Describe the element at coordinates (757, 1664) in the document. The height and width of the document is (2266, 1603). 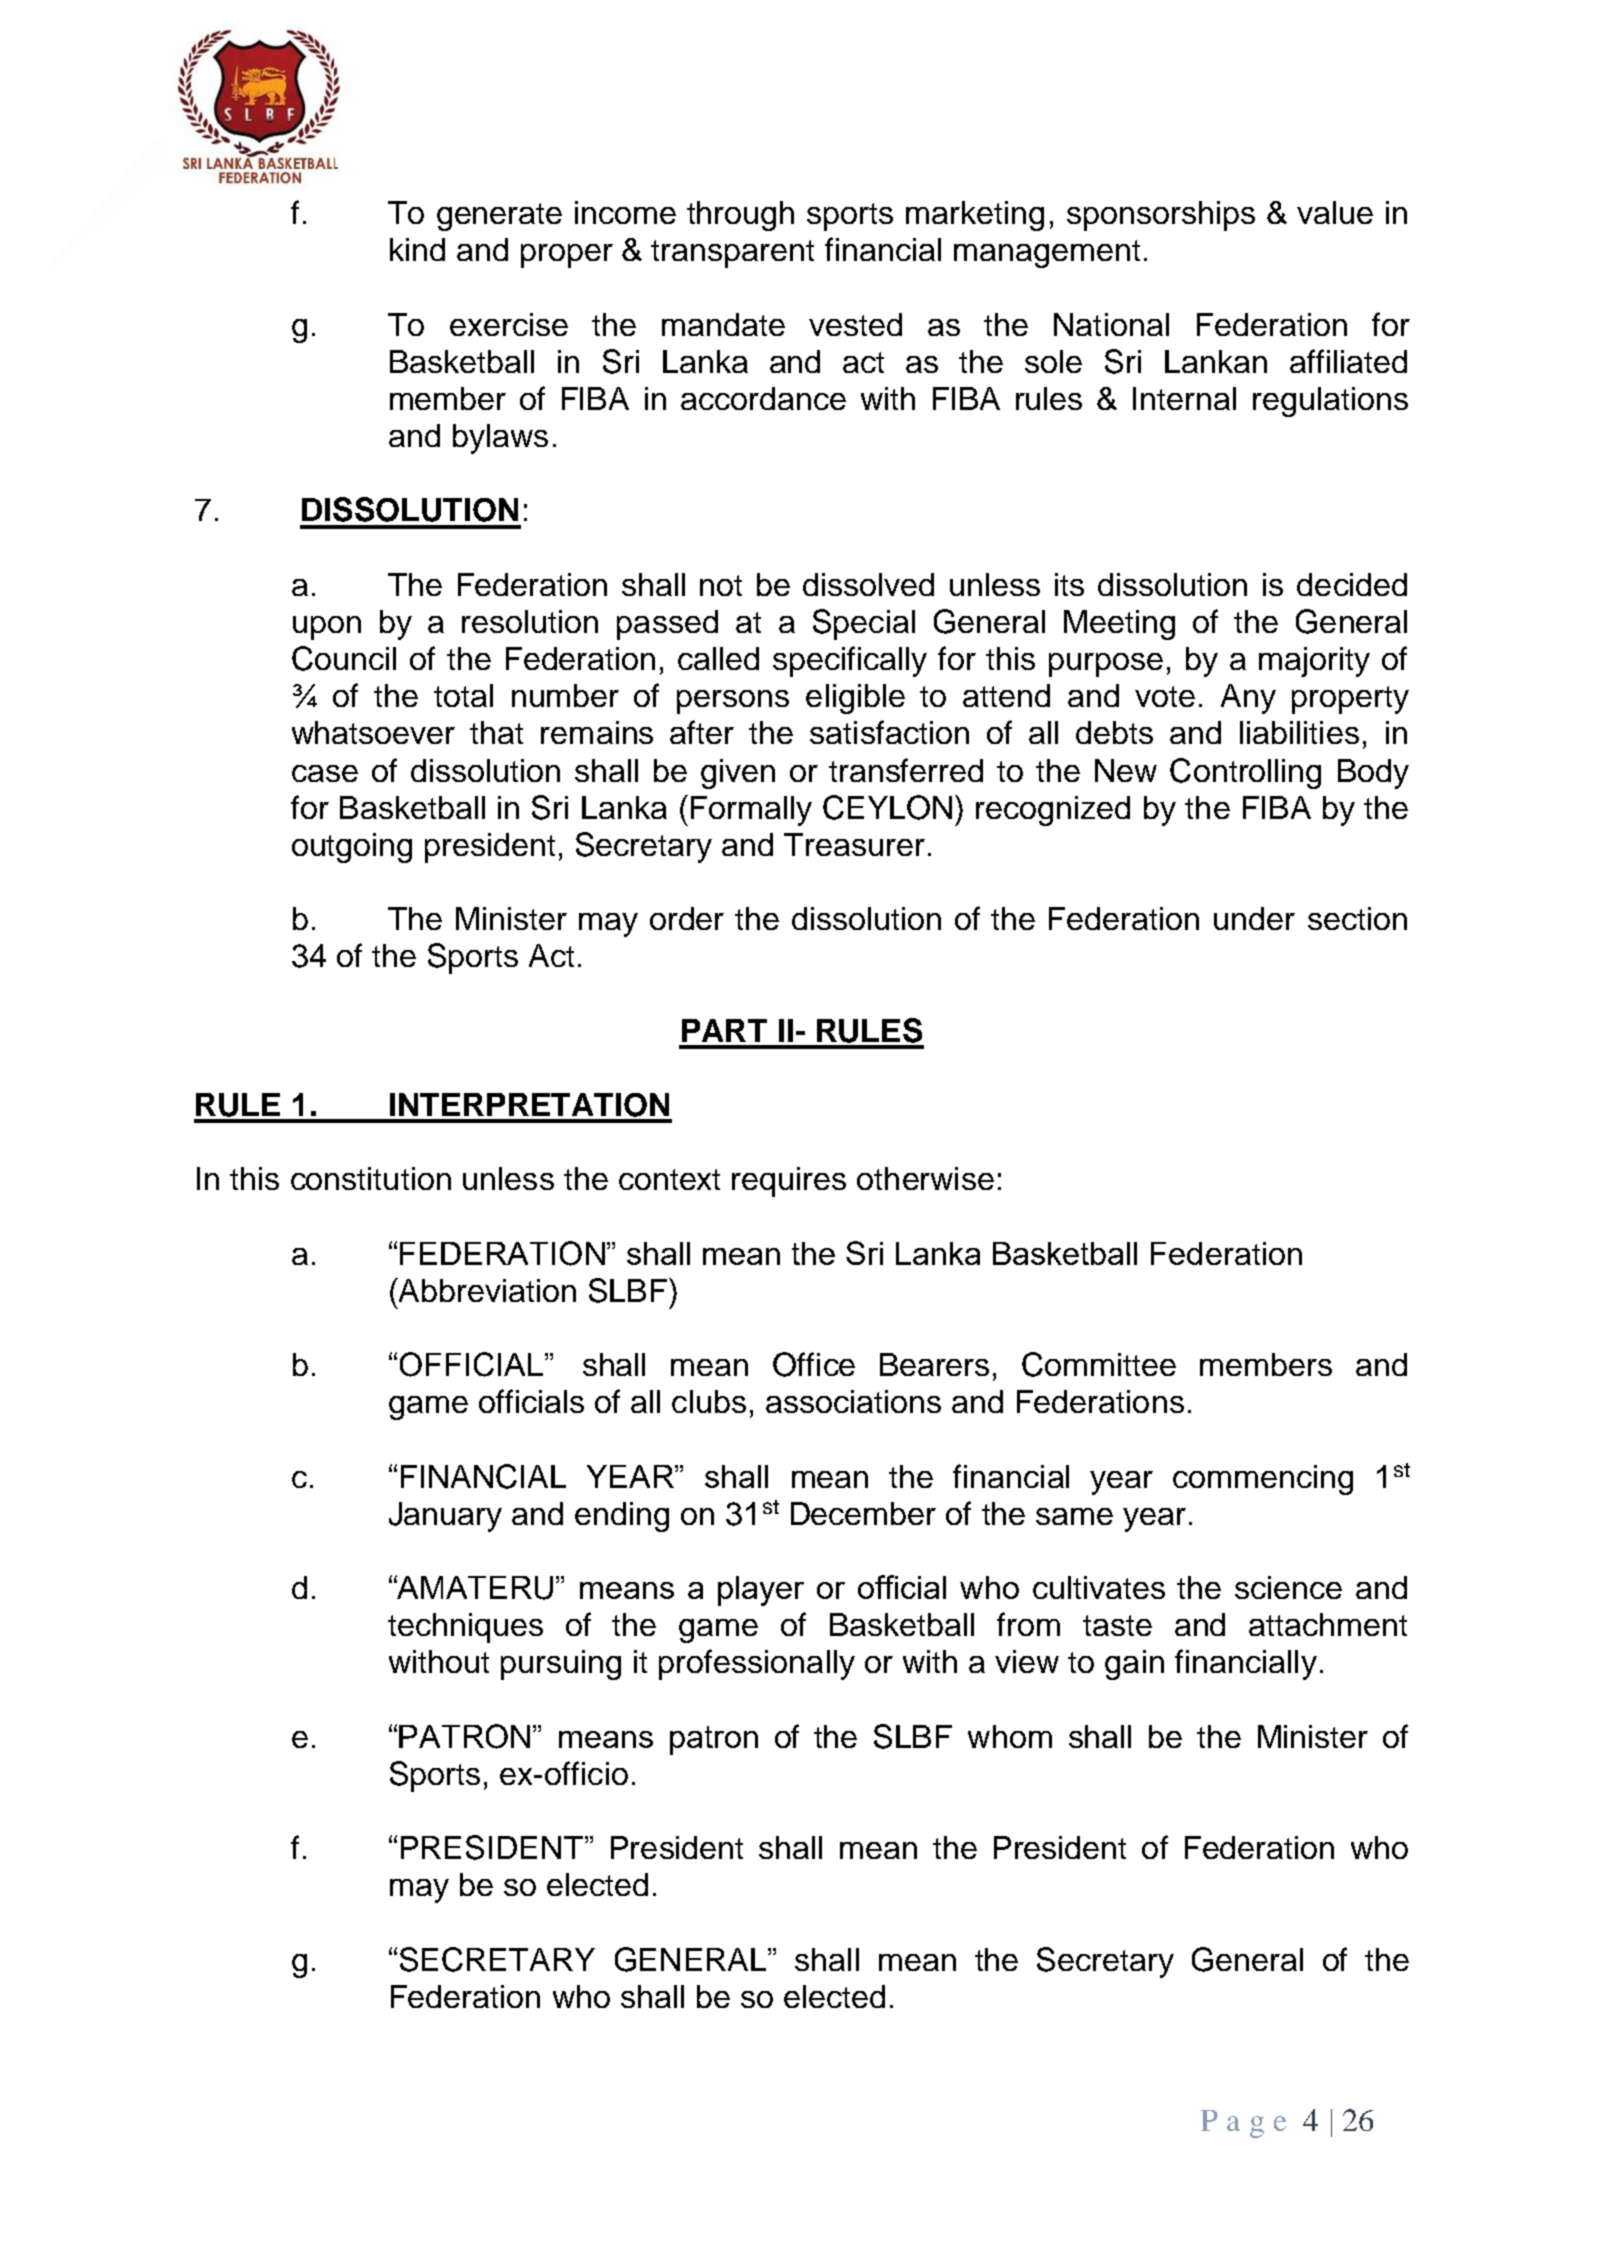
I see `professionally` at that location.
